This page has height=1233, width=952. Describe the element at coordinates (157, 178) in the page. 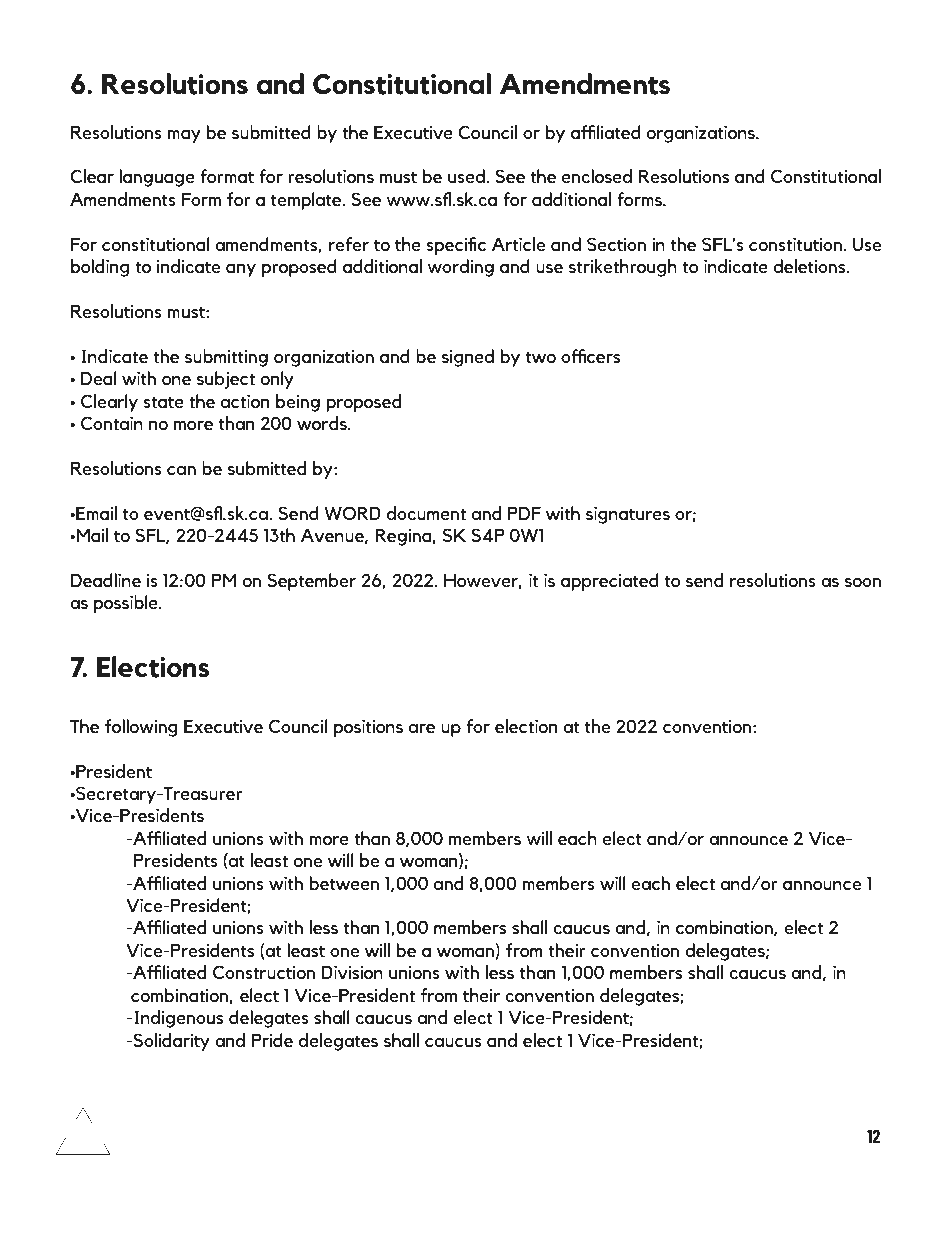

I see `language` at that location.
